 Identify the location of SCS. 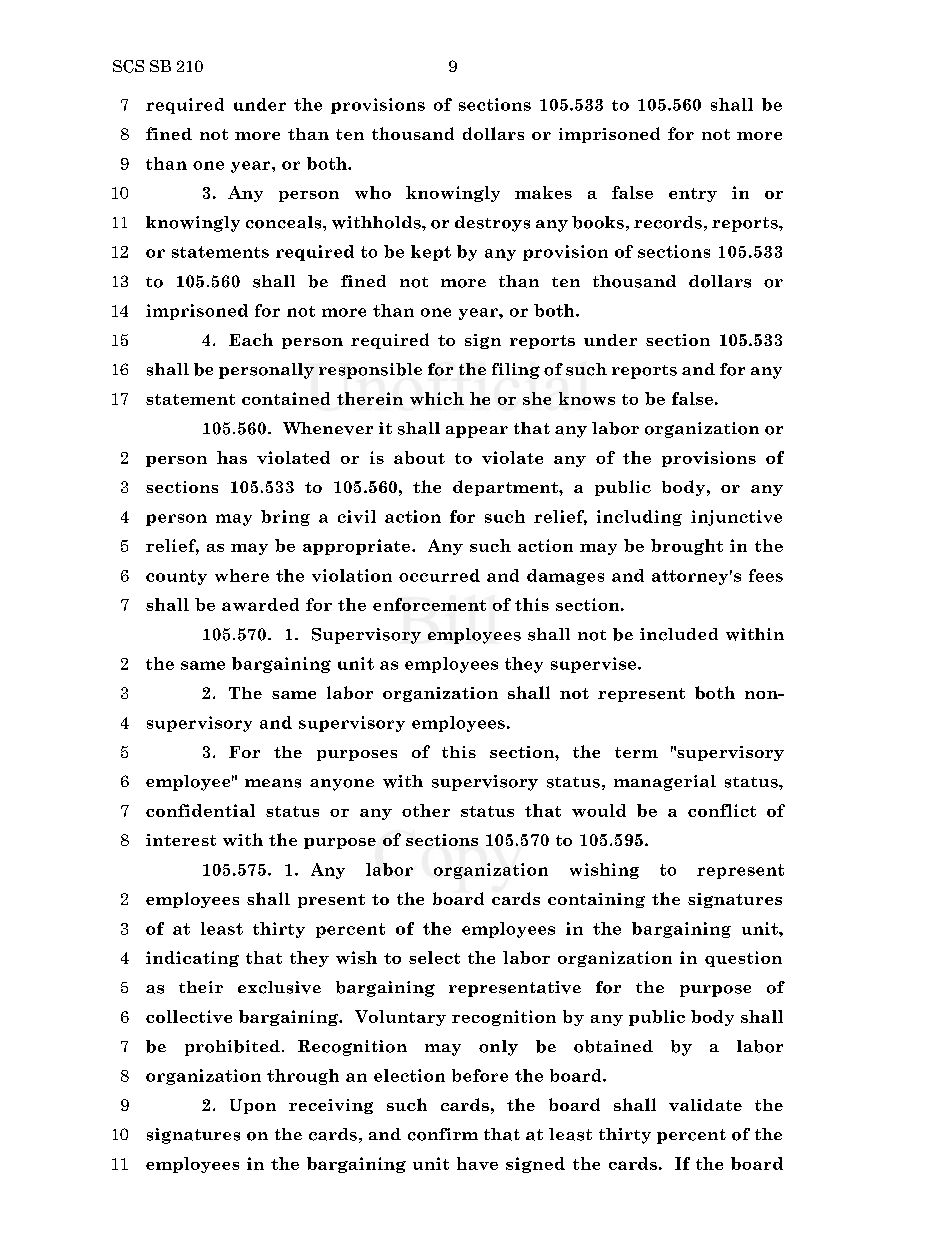
(128, 66).
